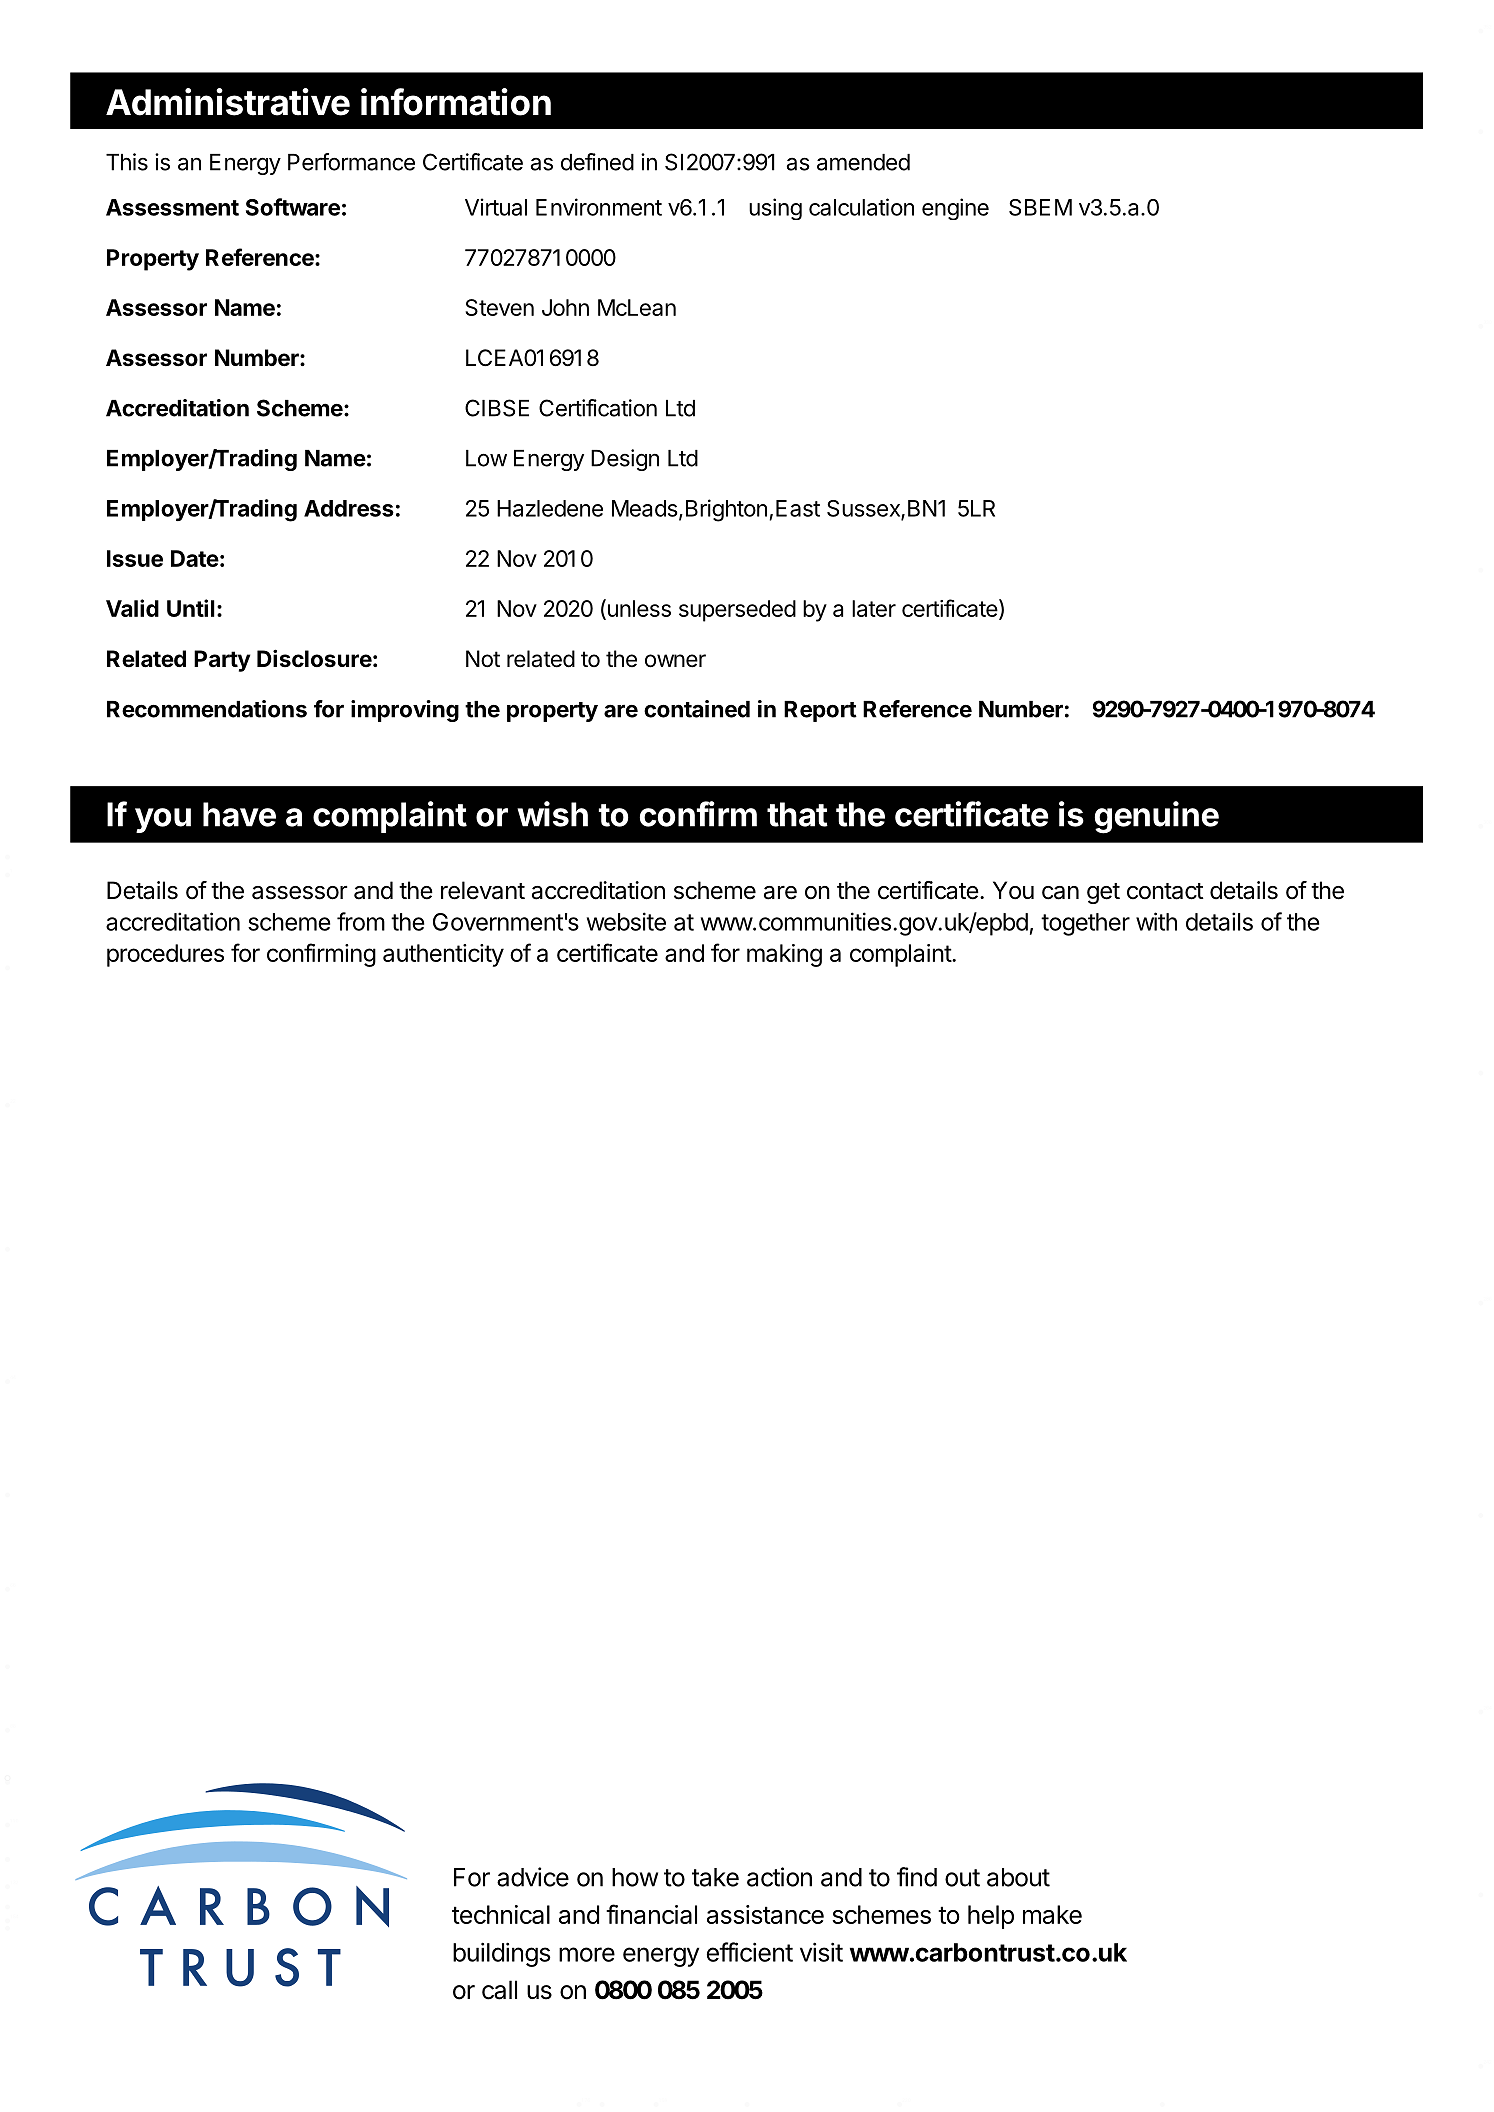  What do you see at coordinates (1085, 924) in the document?
I see `together` at bounding box center [1085, 924].
